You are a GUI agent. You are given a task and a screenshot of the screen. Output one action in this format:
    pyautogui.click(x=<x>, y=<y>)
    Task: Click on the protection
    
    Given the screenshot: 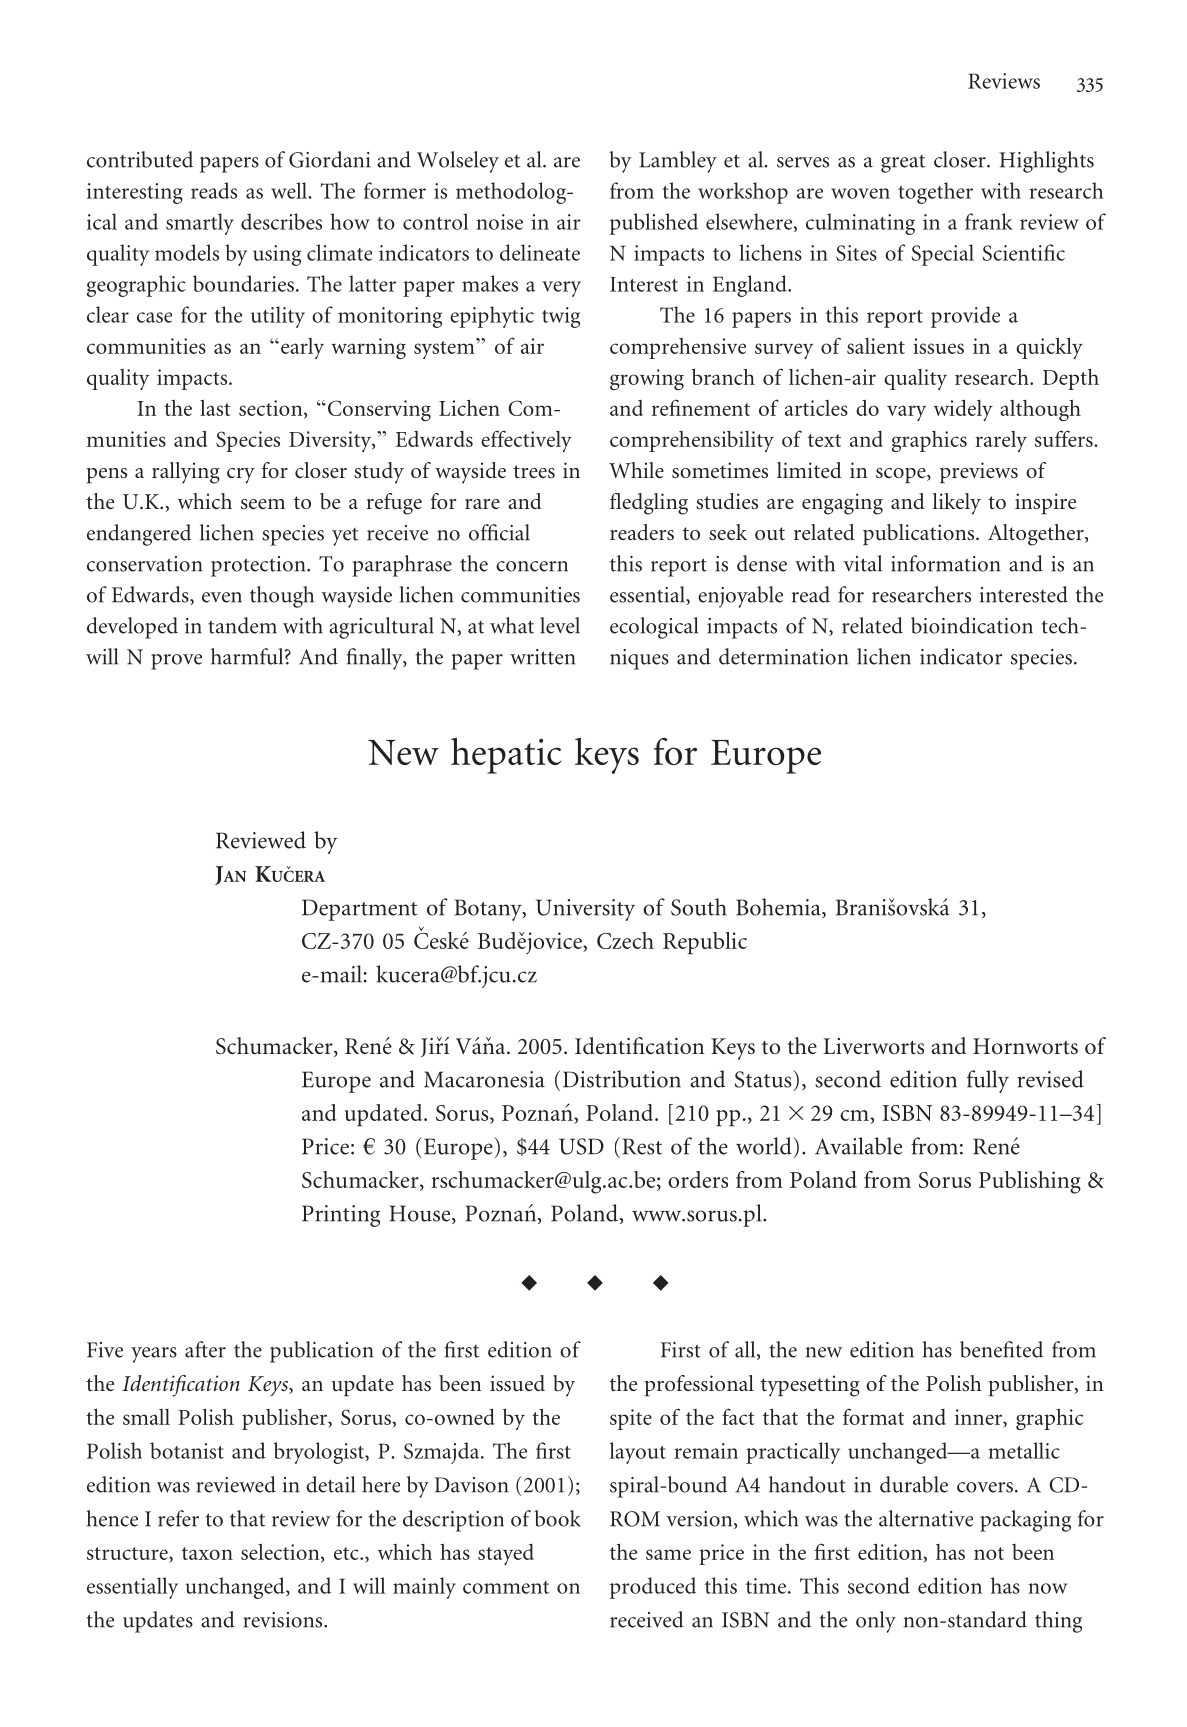 What is the action you would take?
    pyautogui.click(x=259, y=566)
